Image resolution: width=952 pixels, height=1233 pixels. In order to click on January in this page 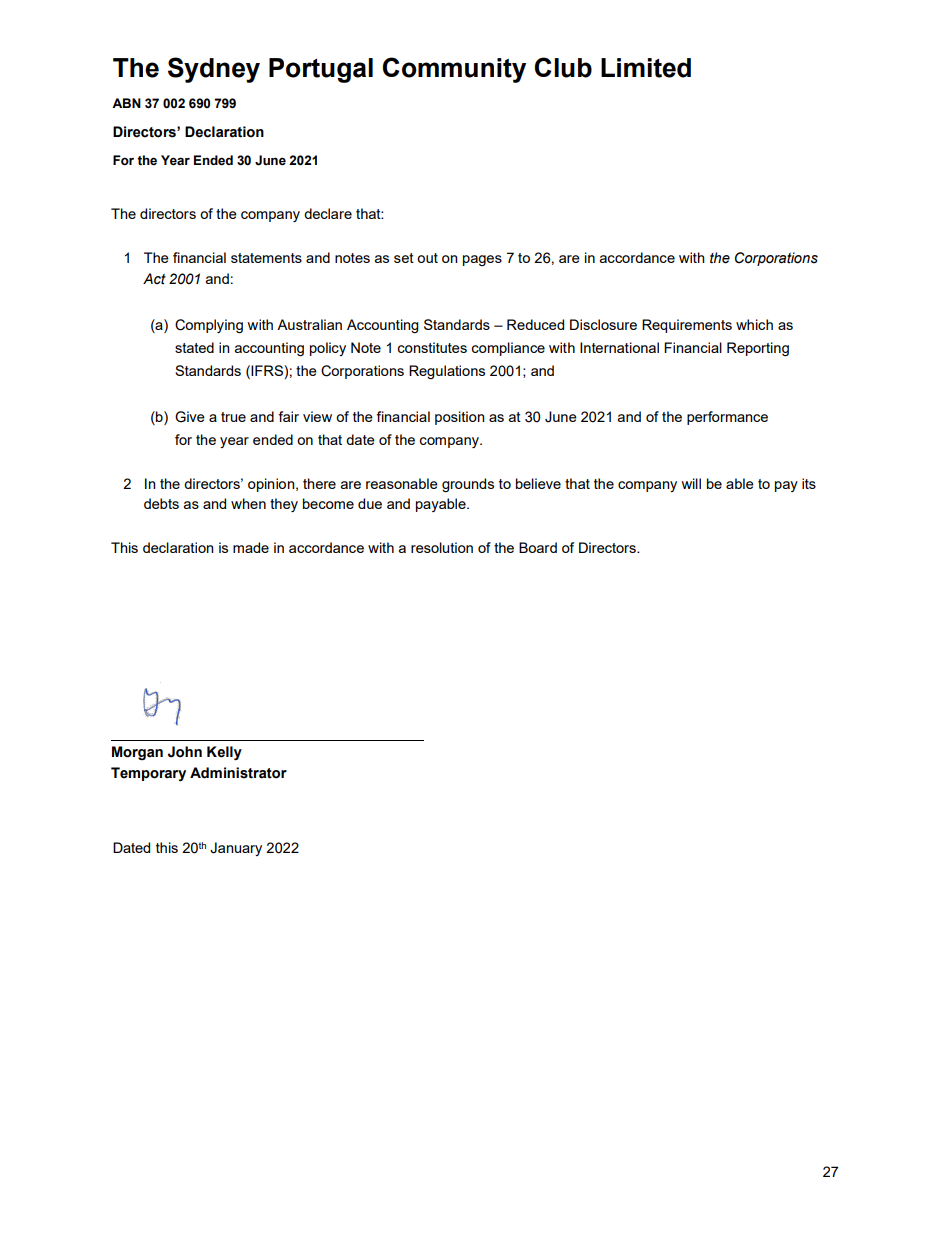, I will do `click(236, 849)`.
